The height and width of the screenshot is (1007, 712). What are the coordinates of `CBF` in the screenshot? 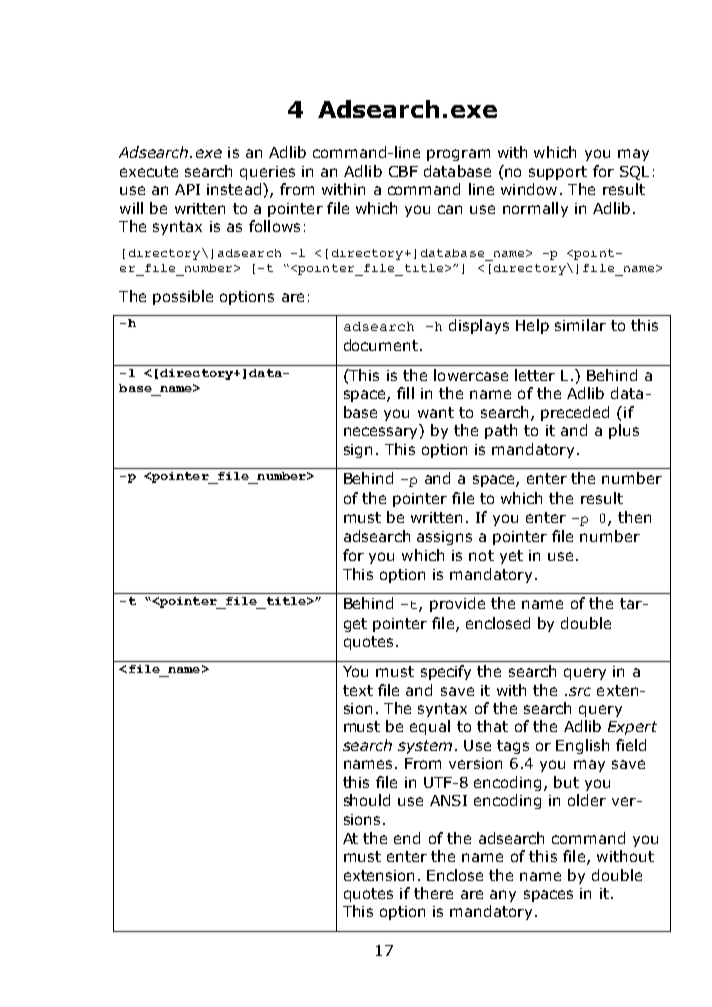 It's located at (403, 171).
